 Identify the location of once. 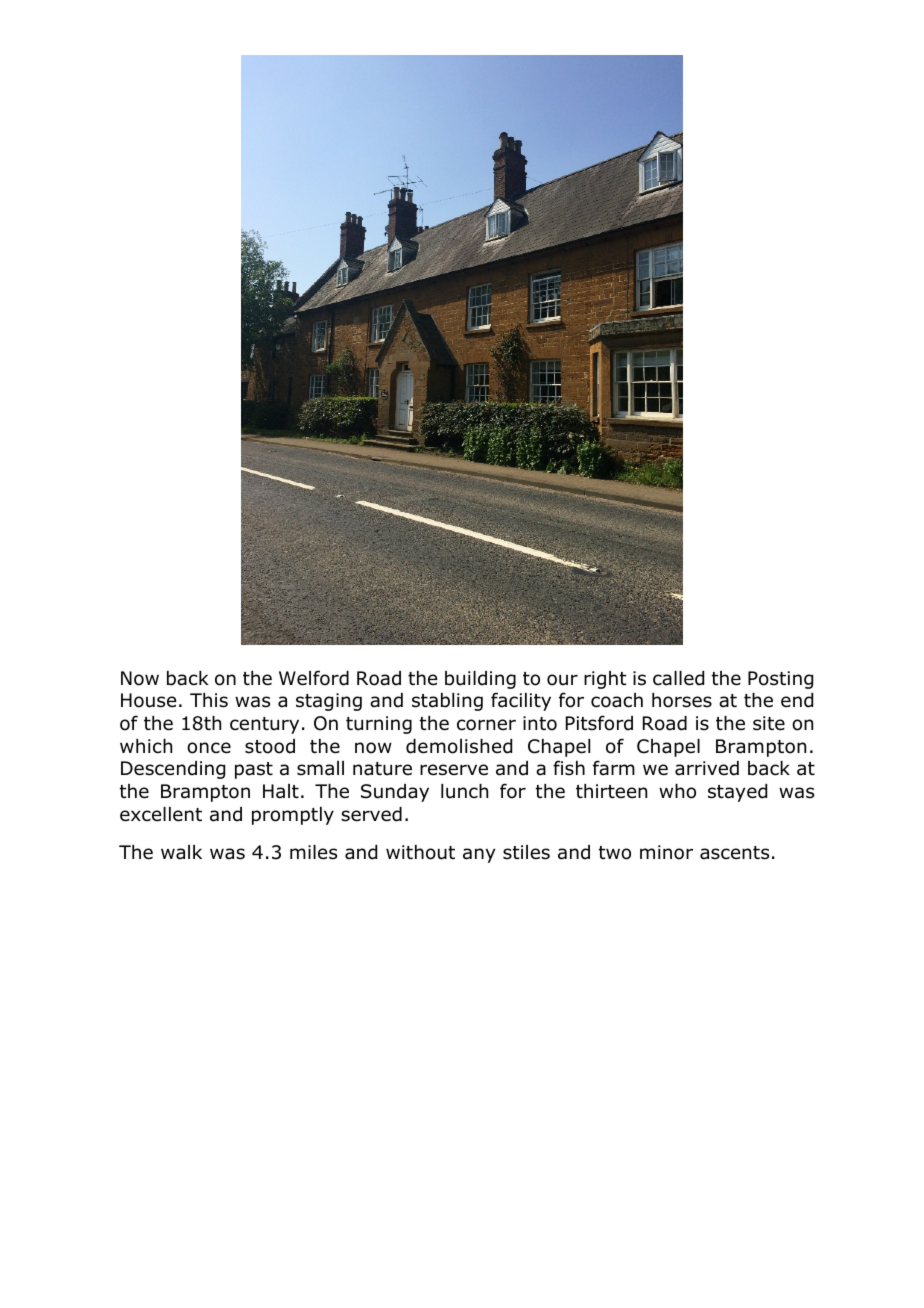
(209, 748).
